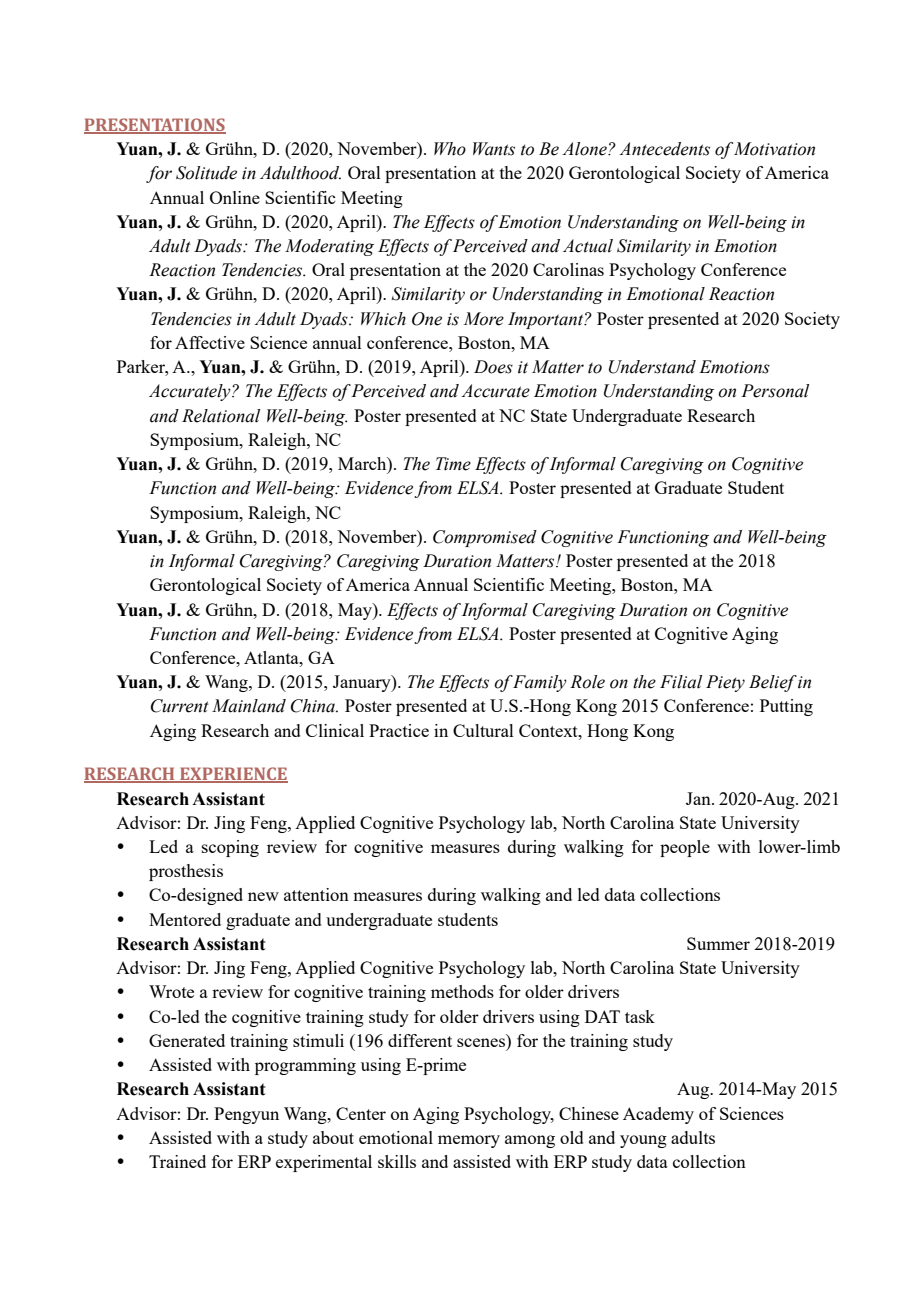 Image resolution: width=924 pixels, height=1308 pixels. Describe the element at coordinates (494, 149) in the screenshot. I see `Wants` at that location.
